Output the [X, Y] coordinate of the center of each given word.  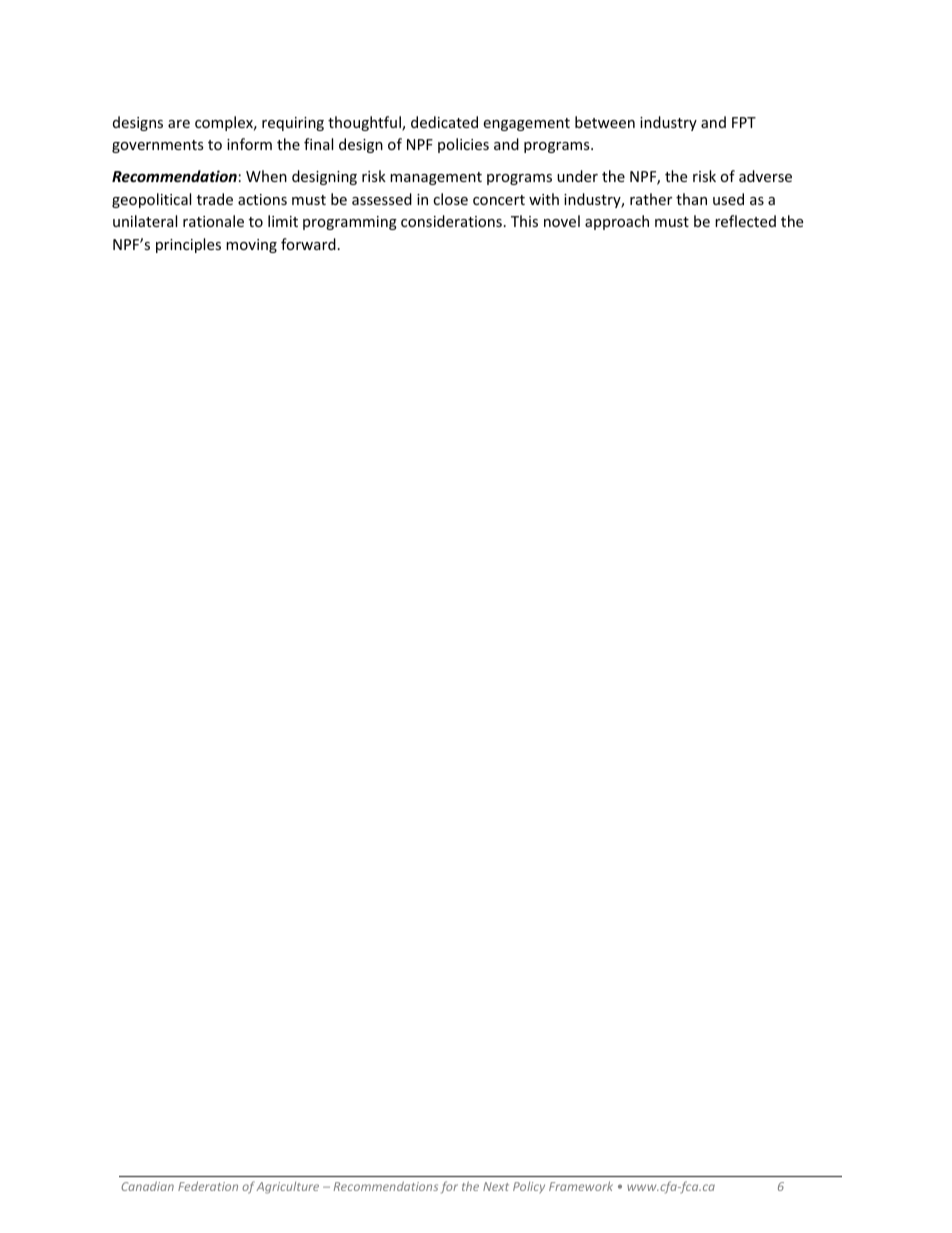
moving [251, 246]
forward [308, 244]
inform [249, 144]
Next [496, 1186]
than [691, 199]
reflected [745, 221]
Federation [208, 1186]
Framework [581, 1186]
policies [463, 145]
